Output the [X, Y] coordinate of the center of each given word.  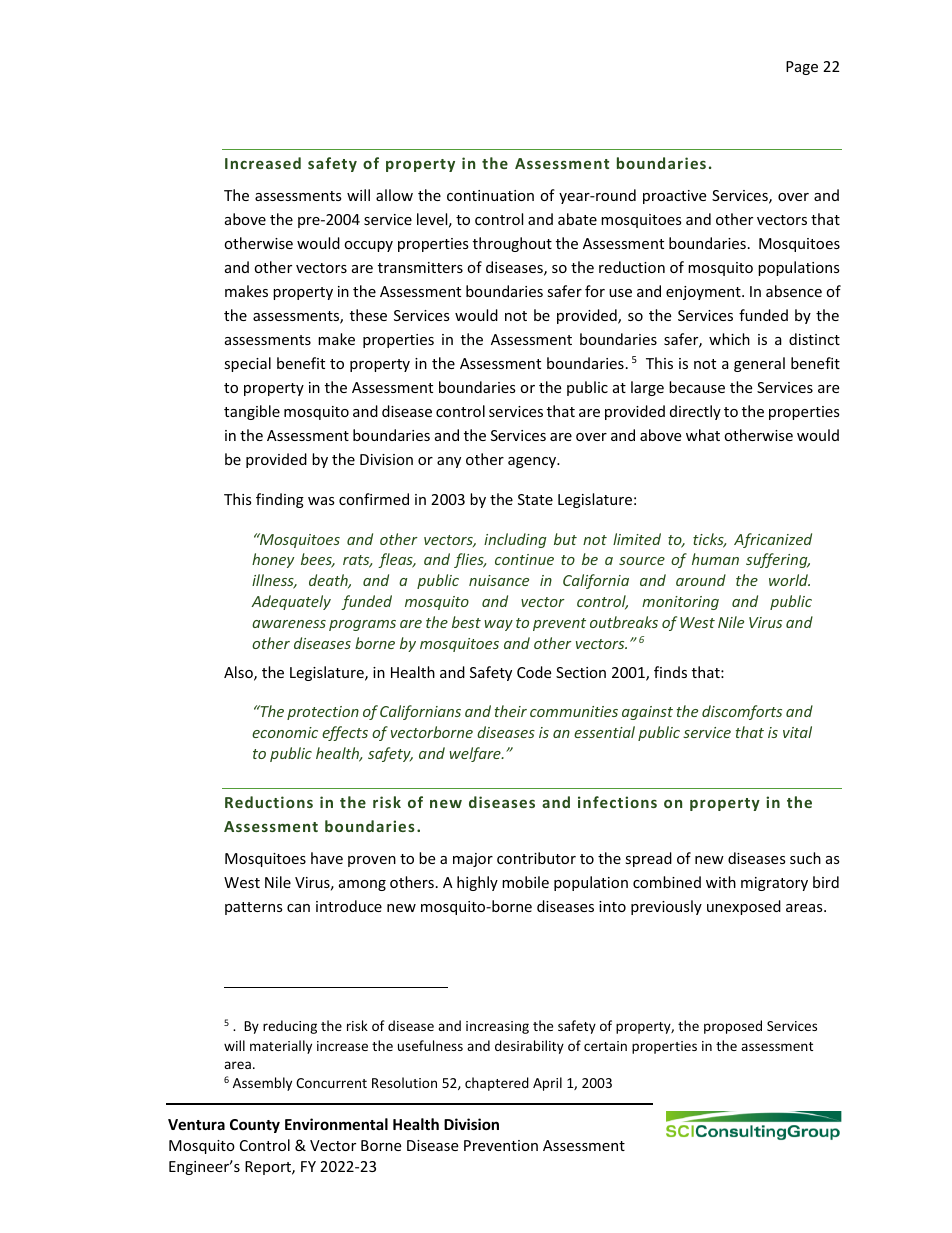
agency [533, 462]
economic [285, 732]
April [547, 1084]
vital [797, 732]
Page [802, 68]
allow [394, 195]
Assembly [262, 1084]
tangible [252, 412]
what [703, 435]
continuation [490, 195]
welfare [476, 754]
